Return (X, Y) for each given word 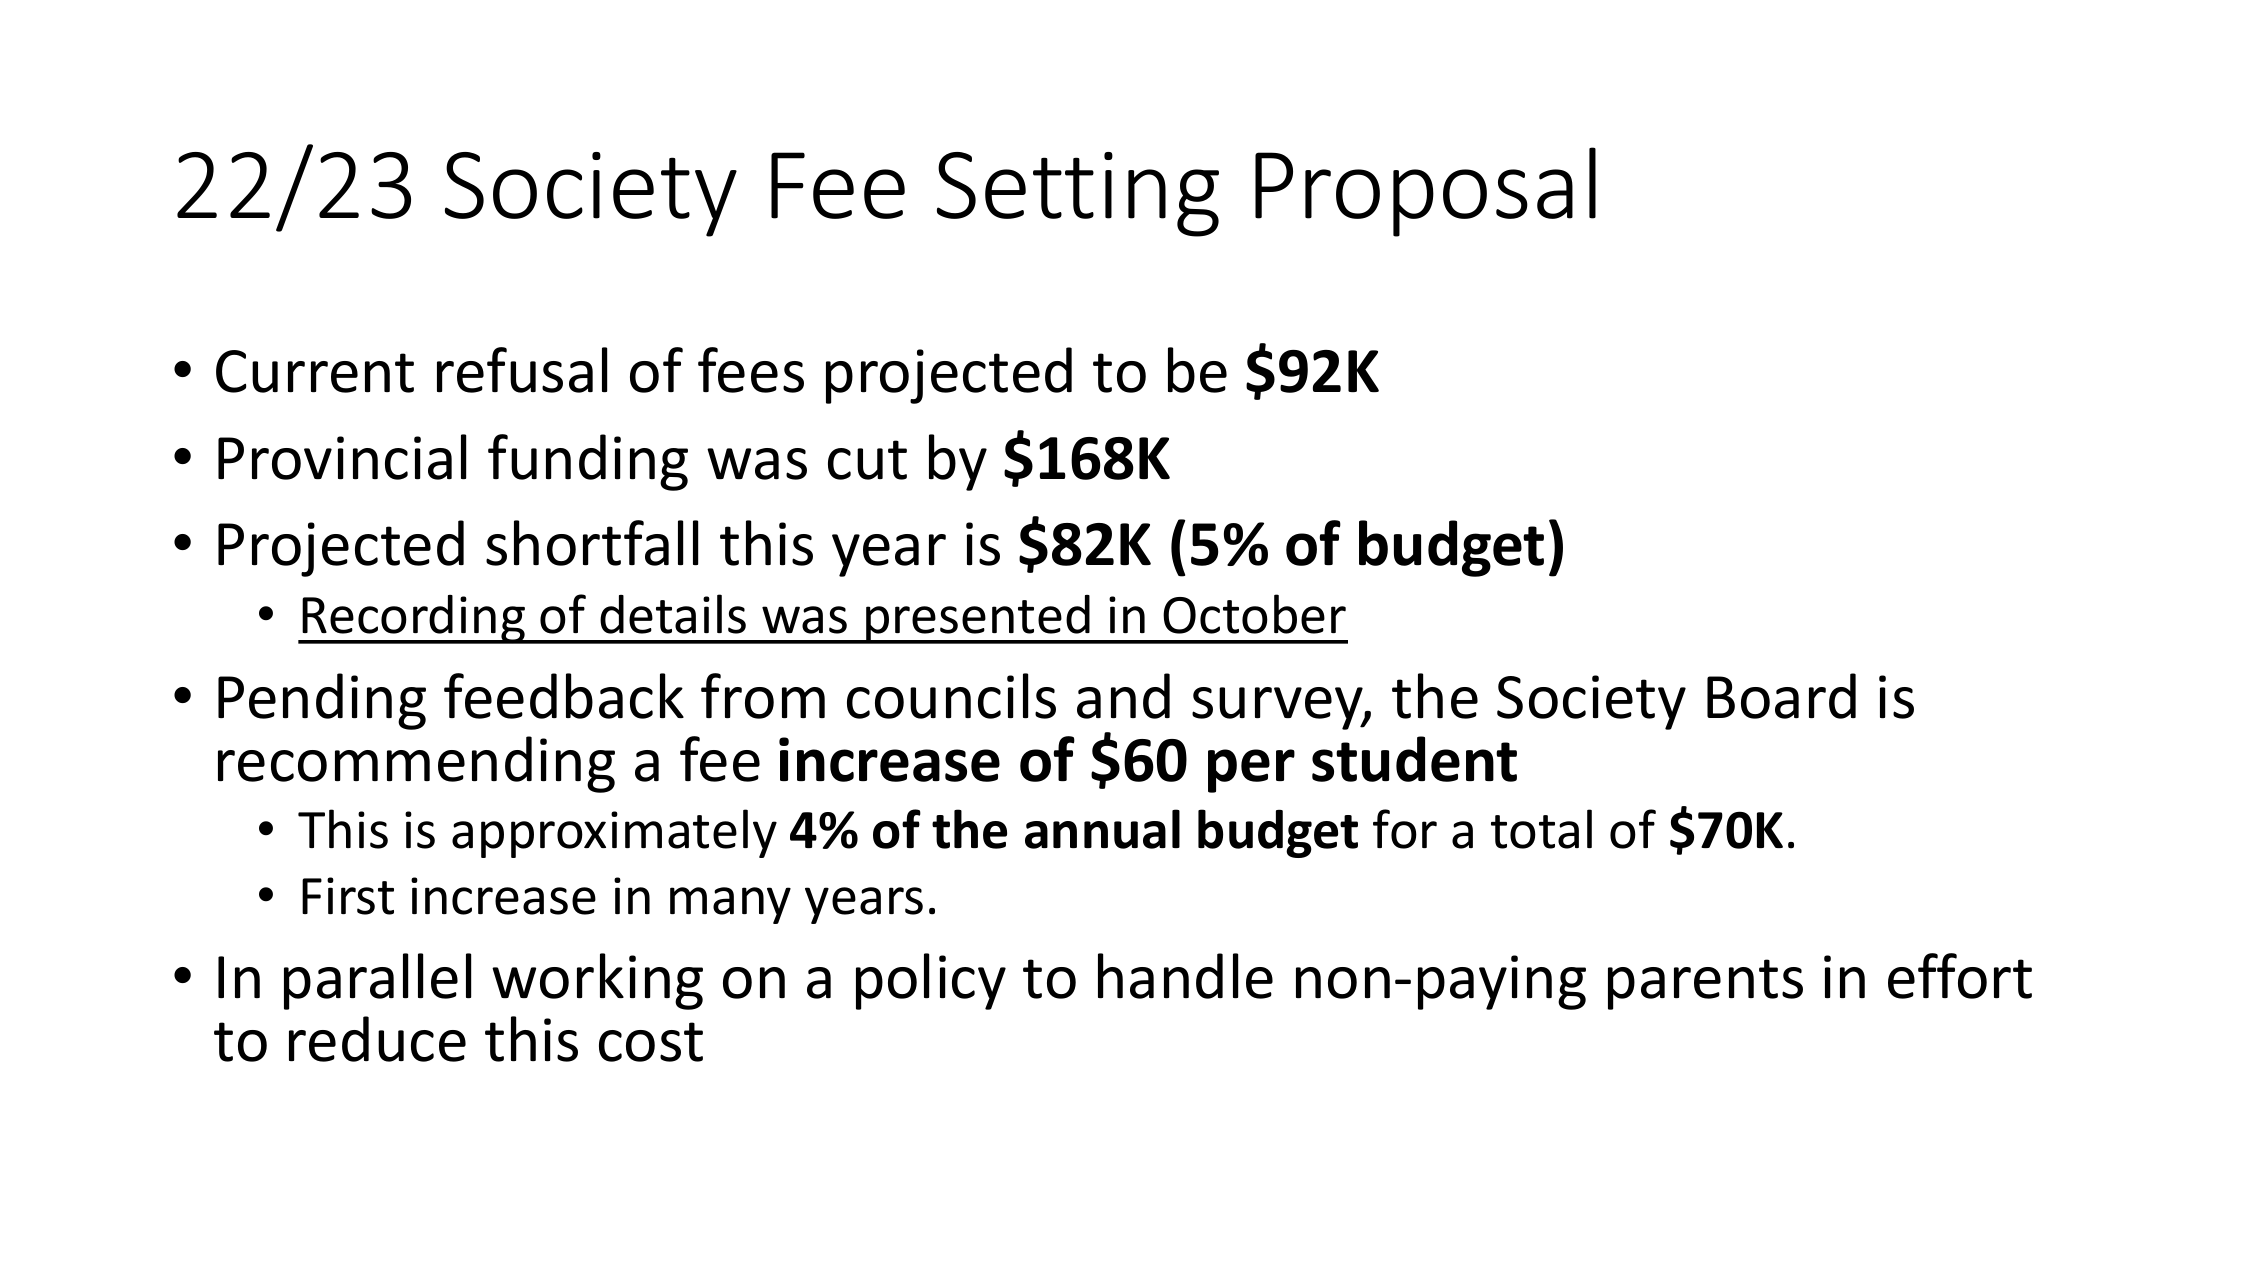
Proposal (1425, 192)
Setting (1078, 194)
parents (1705, 984)
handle (1185, 976)
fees (751, 370)
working (597, 981)
